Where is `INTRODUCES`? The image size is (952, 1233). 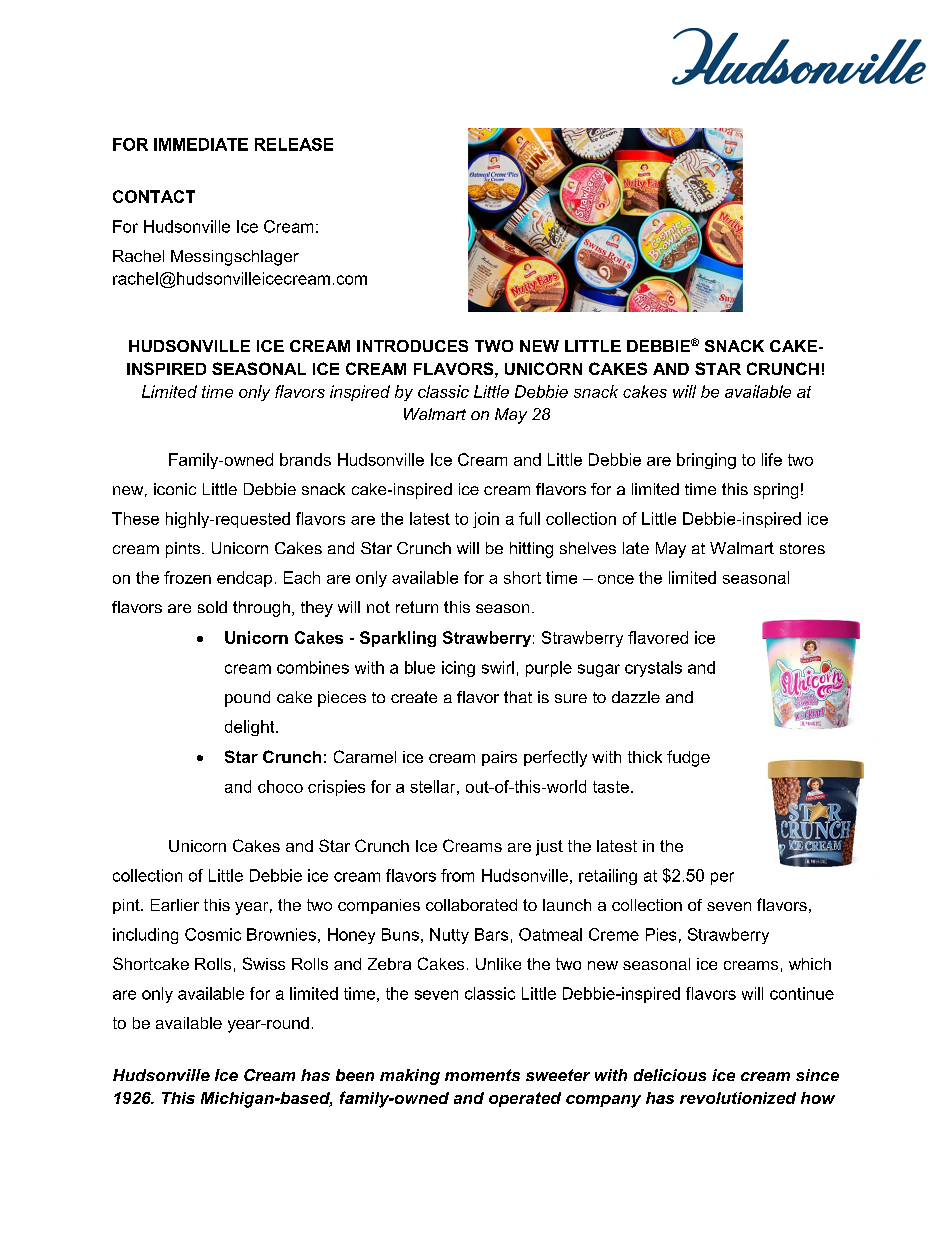
INTRODUCES is located at coordinates (412, 346).
